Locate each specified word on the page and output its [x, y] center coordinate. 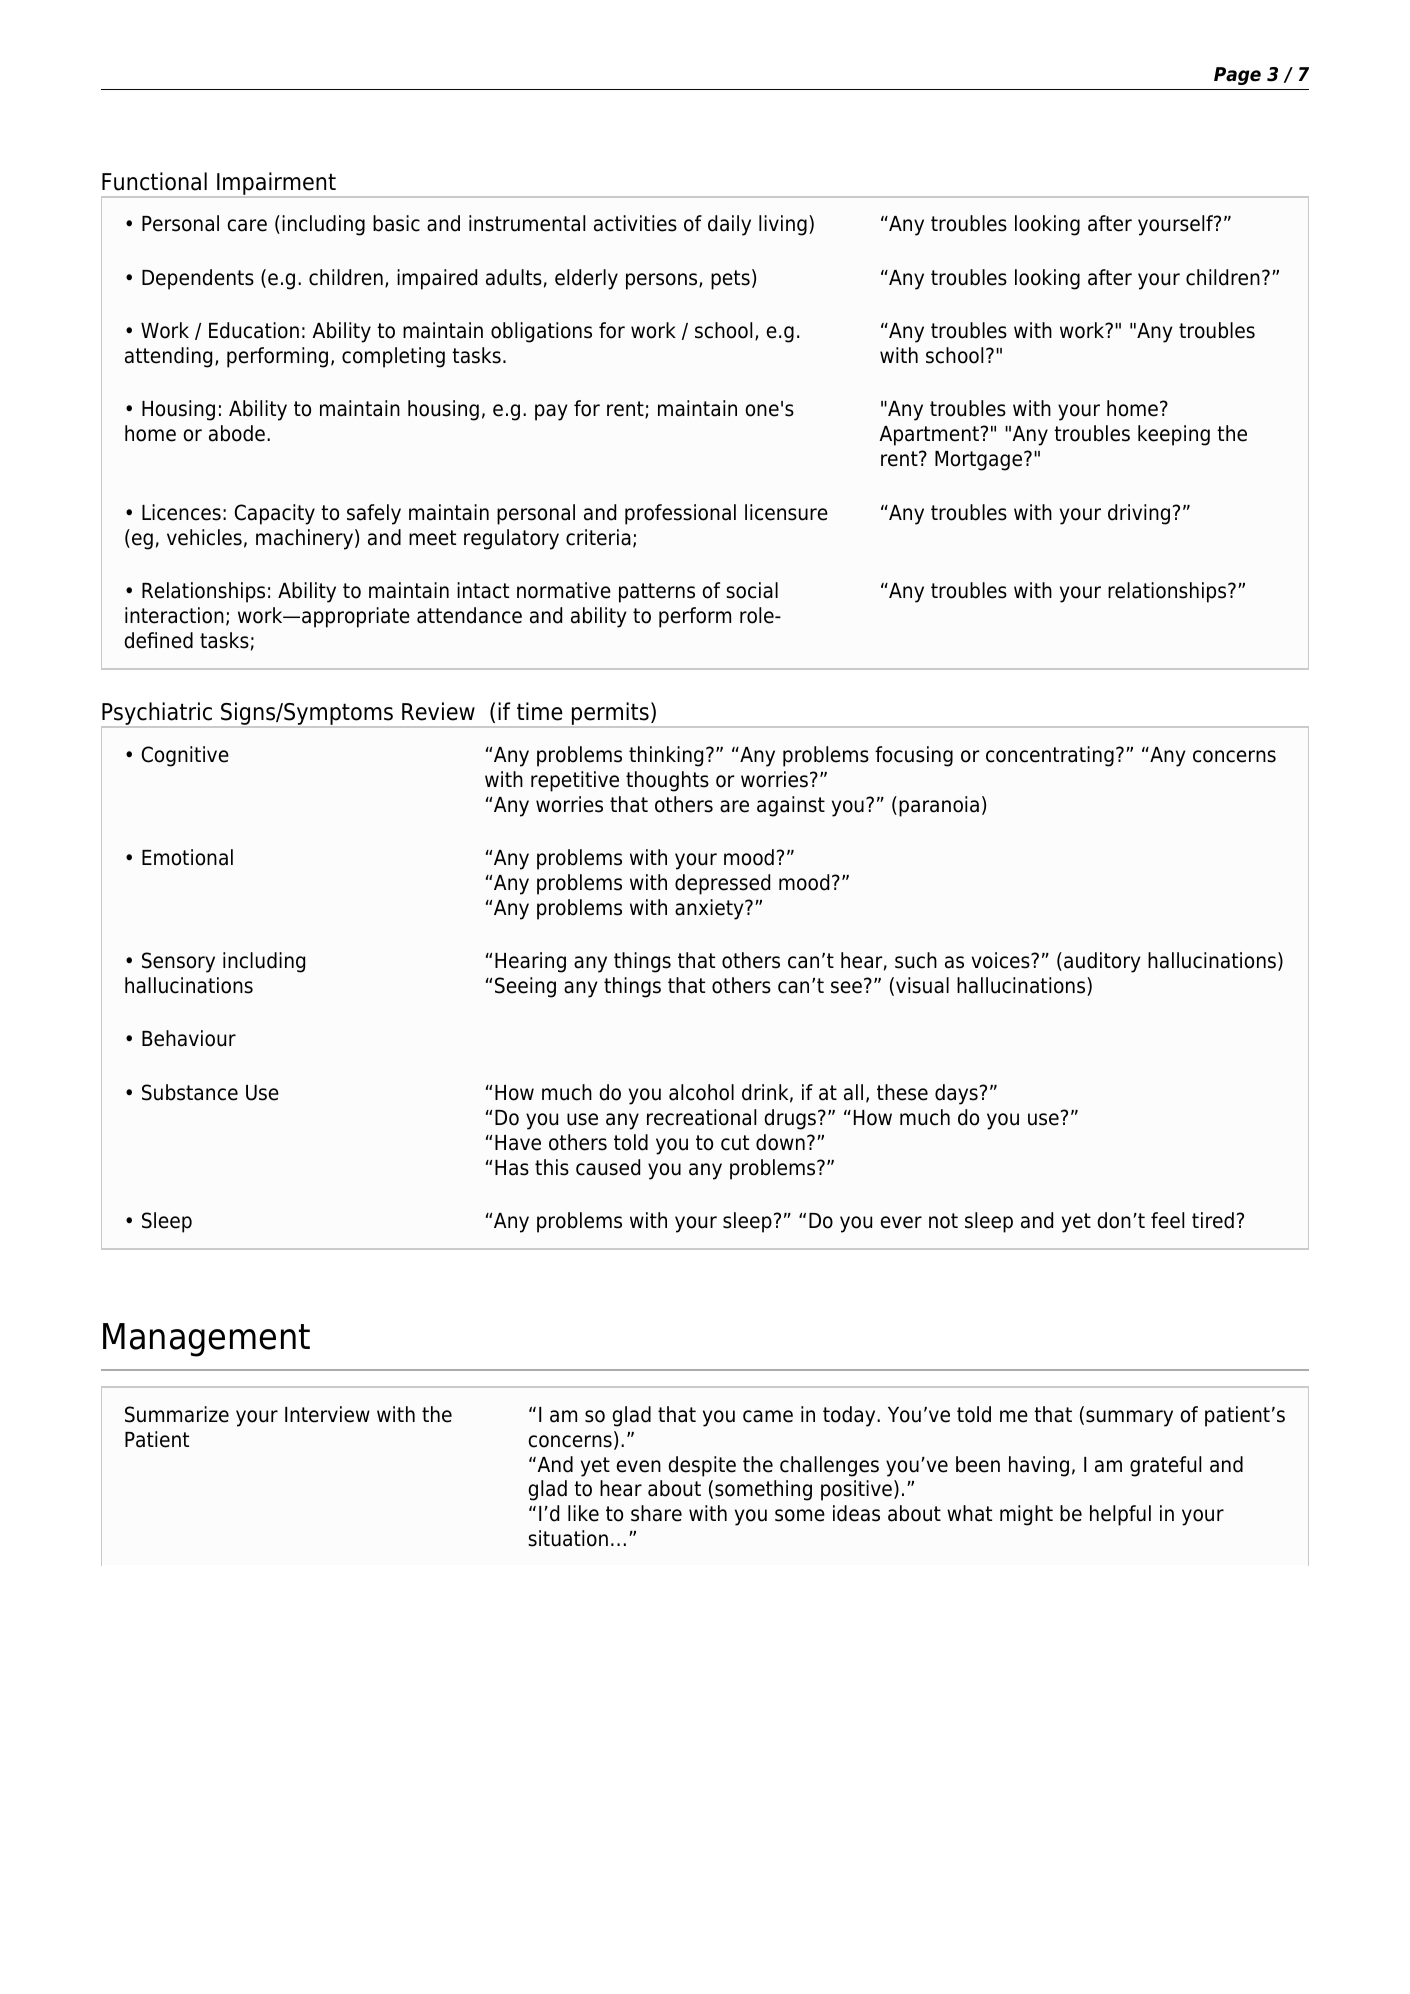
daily [729, 225]
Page [1237, 76]
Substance [190, 1092]
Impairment [276, 184]
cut [735, 1143]
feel [1167, 1220]
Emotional [187, 857]
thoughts [667, 781]
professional [680, 514]
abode [237, 433]
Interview [327, 1414]
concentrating [1050, 756]
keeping [1174, 435]
